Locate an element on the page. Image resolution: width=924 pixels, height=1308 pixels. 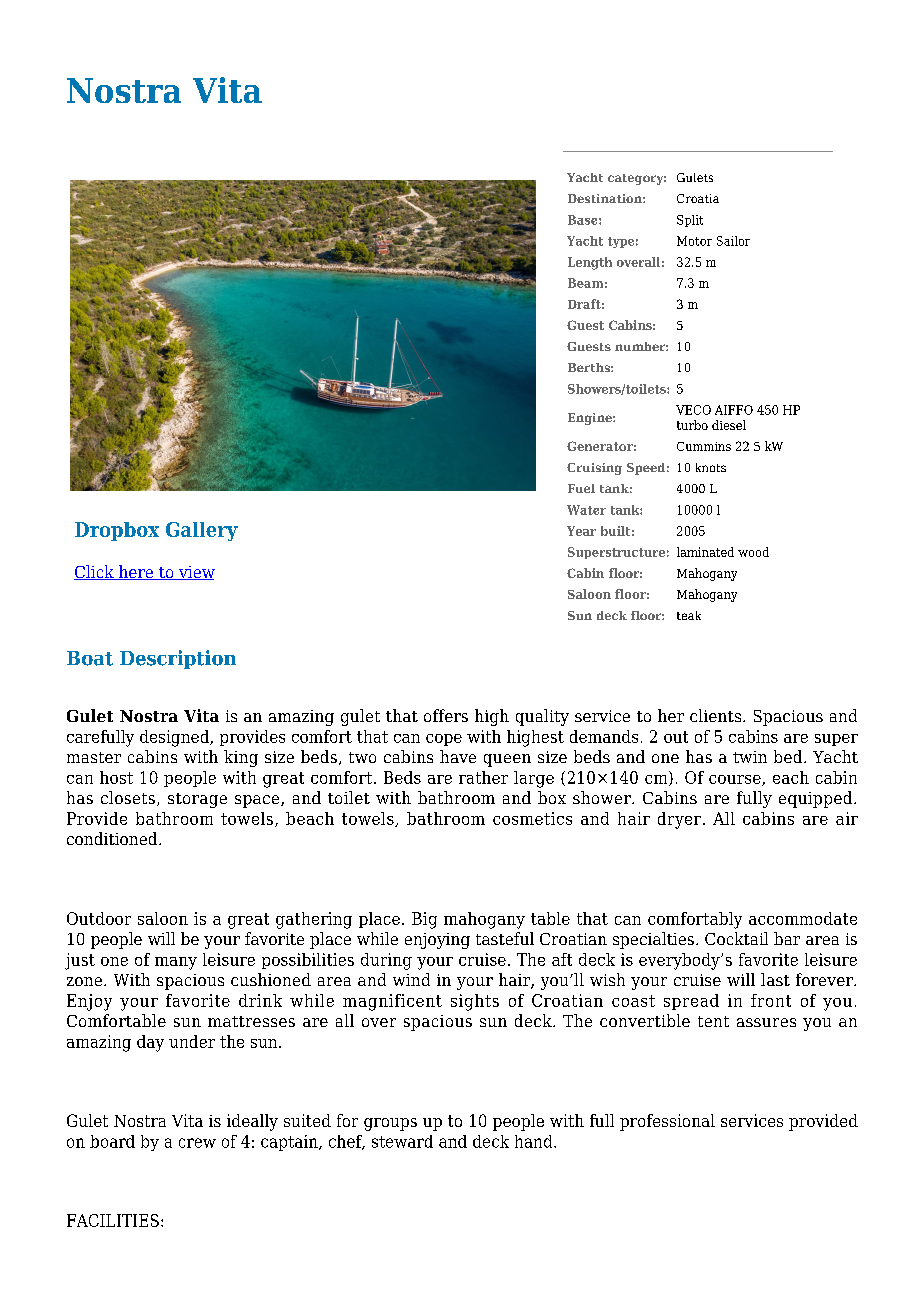
Gallery is located at coordinates (202, 531).
